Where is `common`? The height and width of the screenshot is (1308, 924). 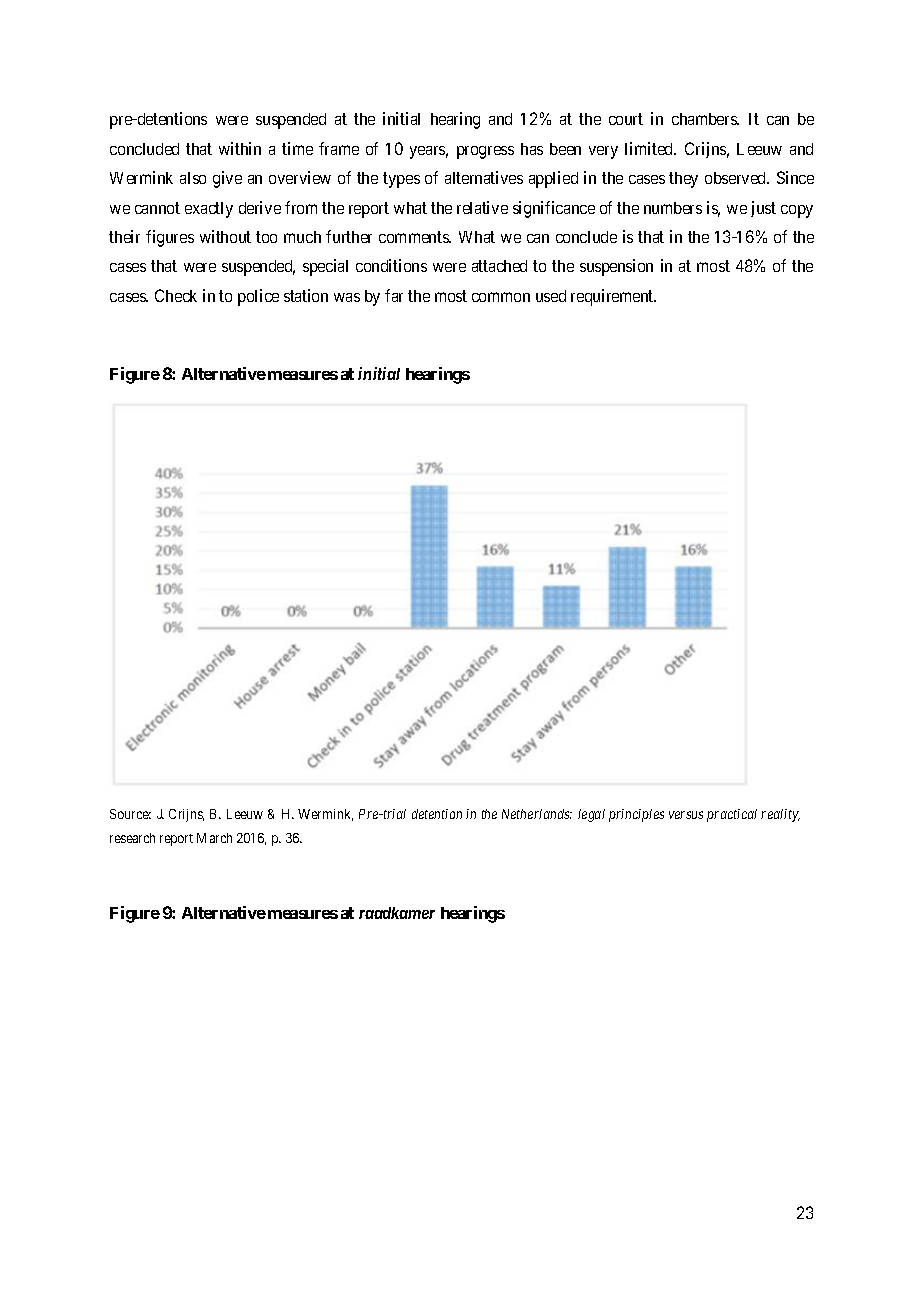
common is located at coordinates (501, 297).
